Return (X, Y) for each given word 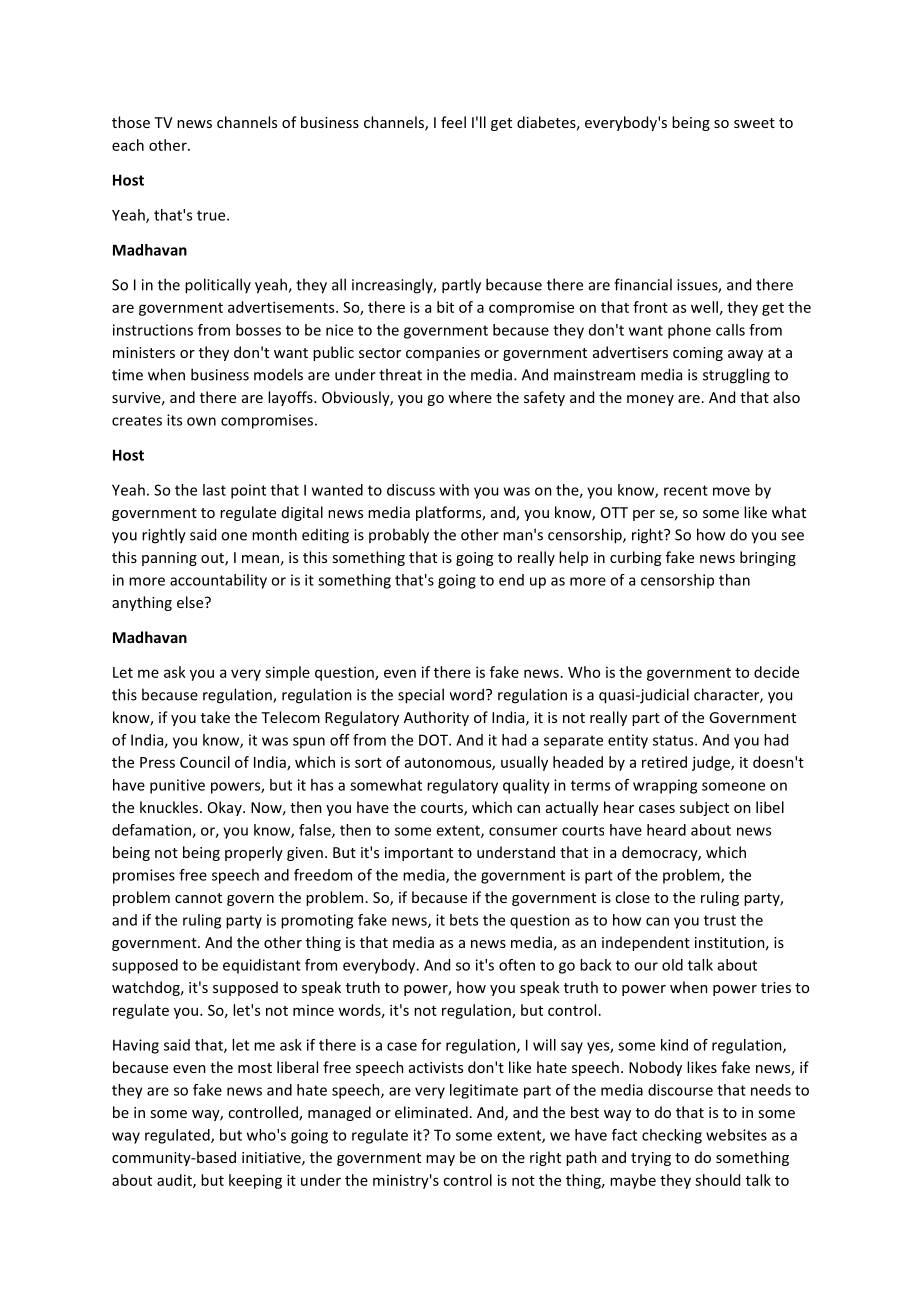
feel (453, 122)
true (212, 215)
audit (175, 1181)
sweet (754, 123)
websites (736, 1135)
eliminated (431, 1112)
